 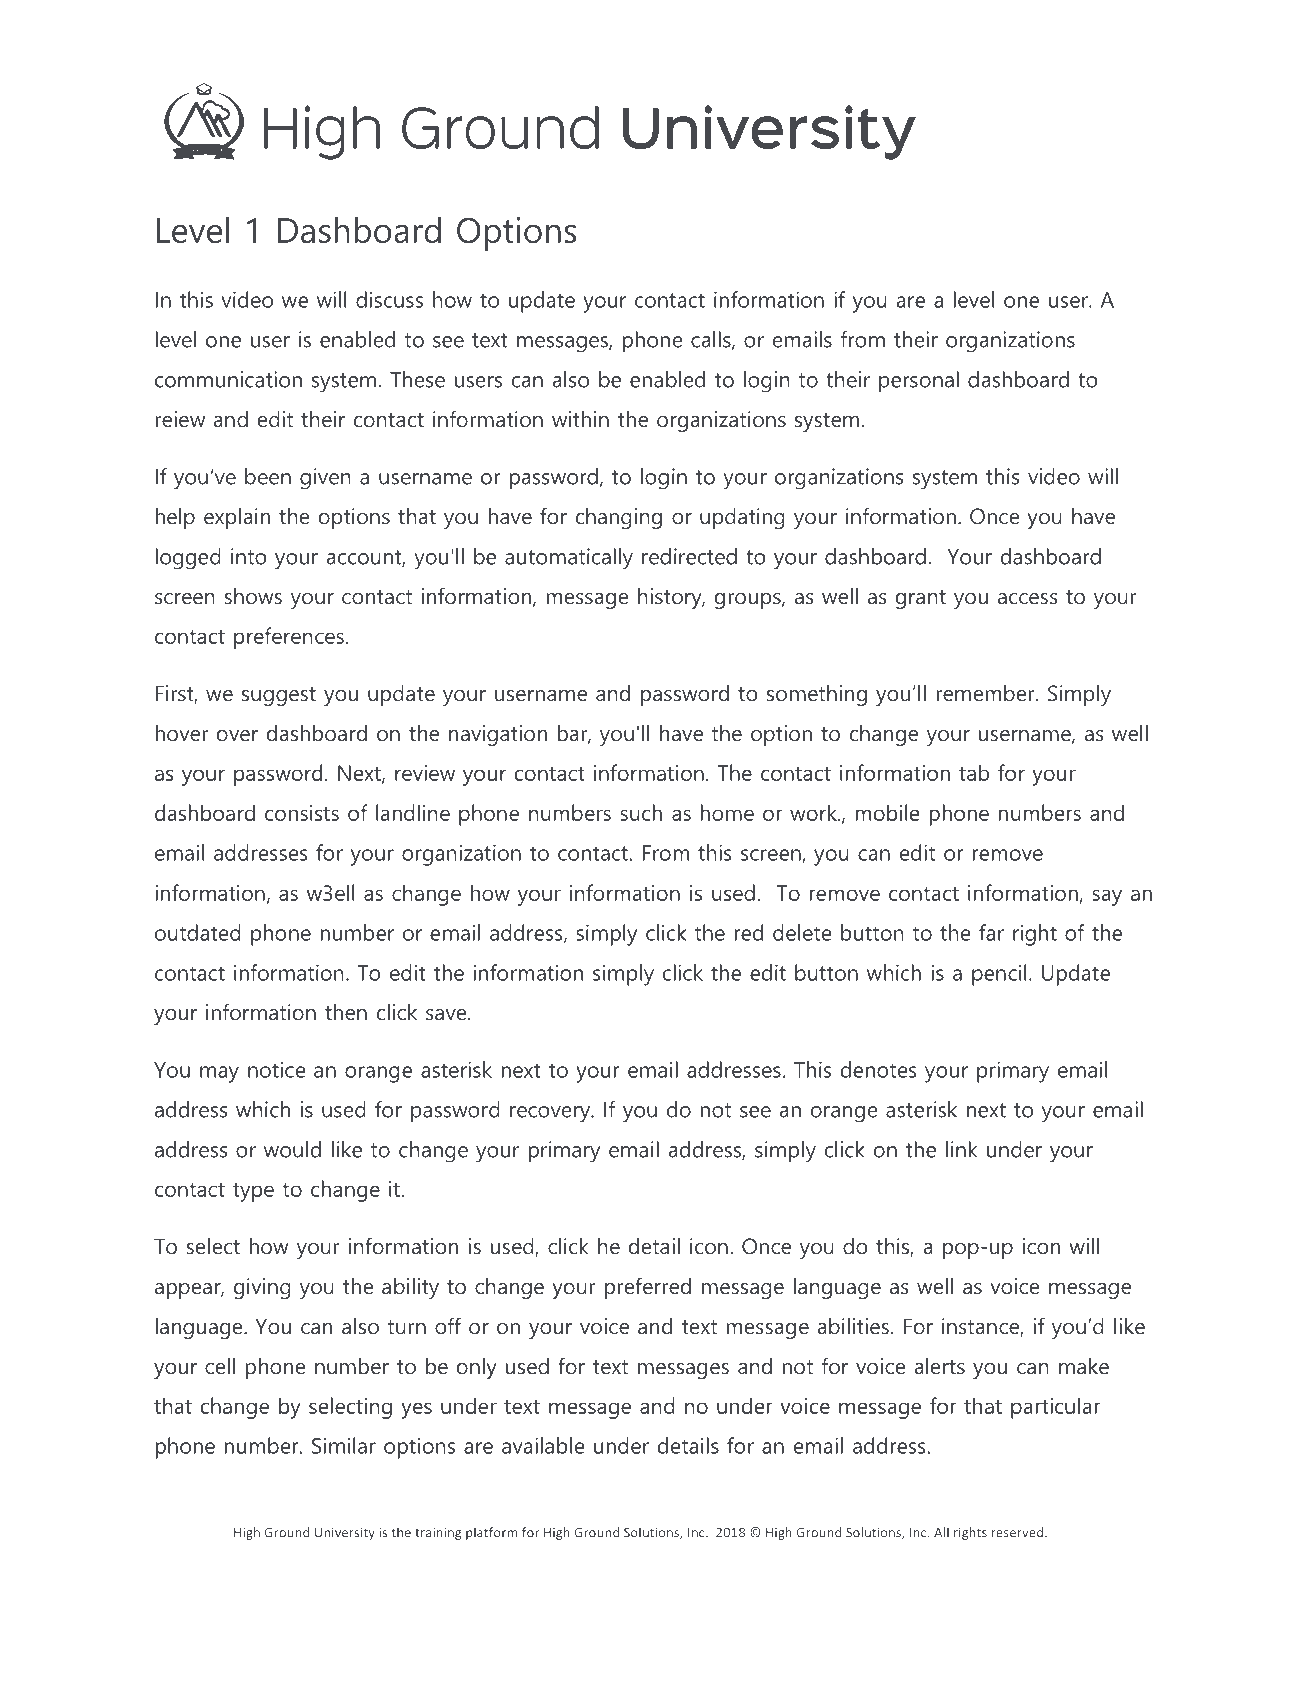 What do you see at coordinates (345, 1533) in the document?
I see `University` at bounding box center [345, 1533].
